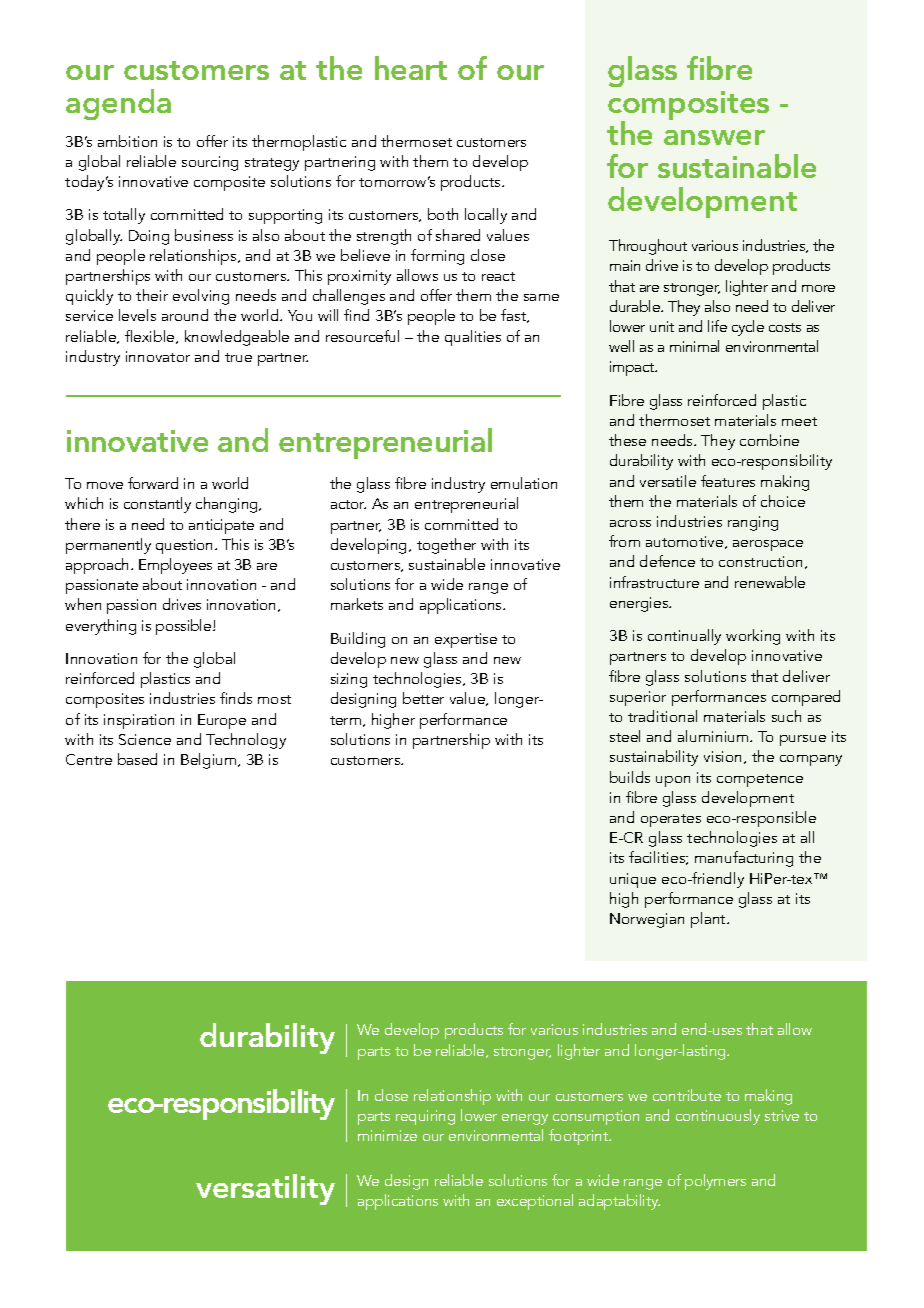 The height and width of the screenshot is (1308, 924). What do you see at coordinates (425, 1117) in the screenshot?
I see `requiring` at bounding box center [425, 1117].
